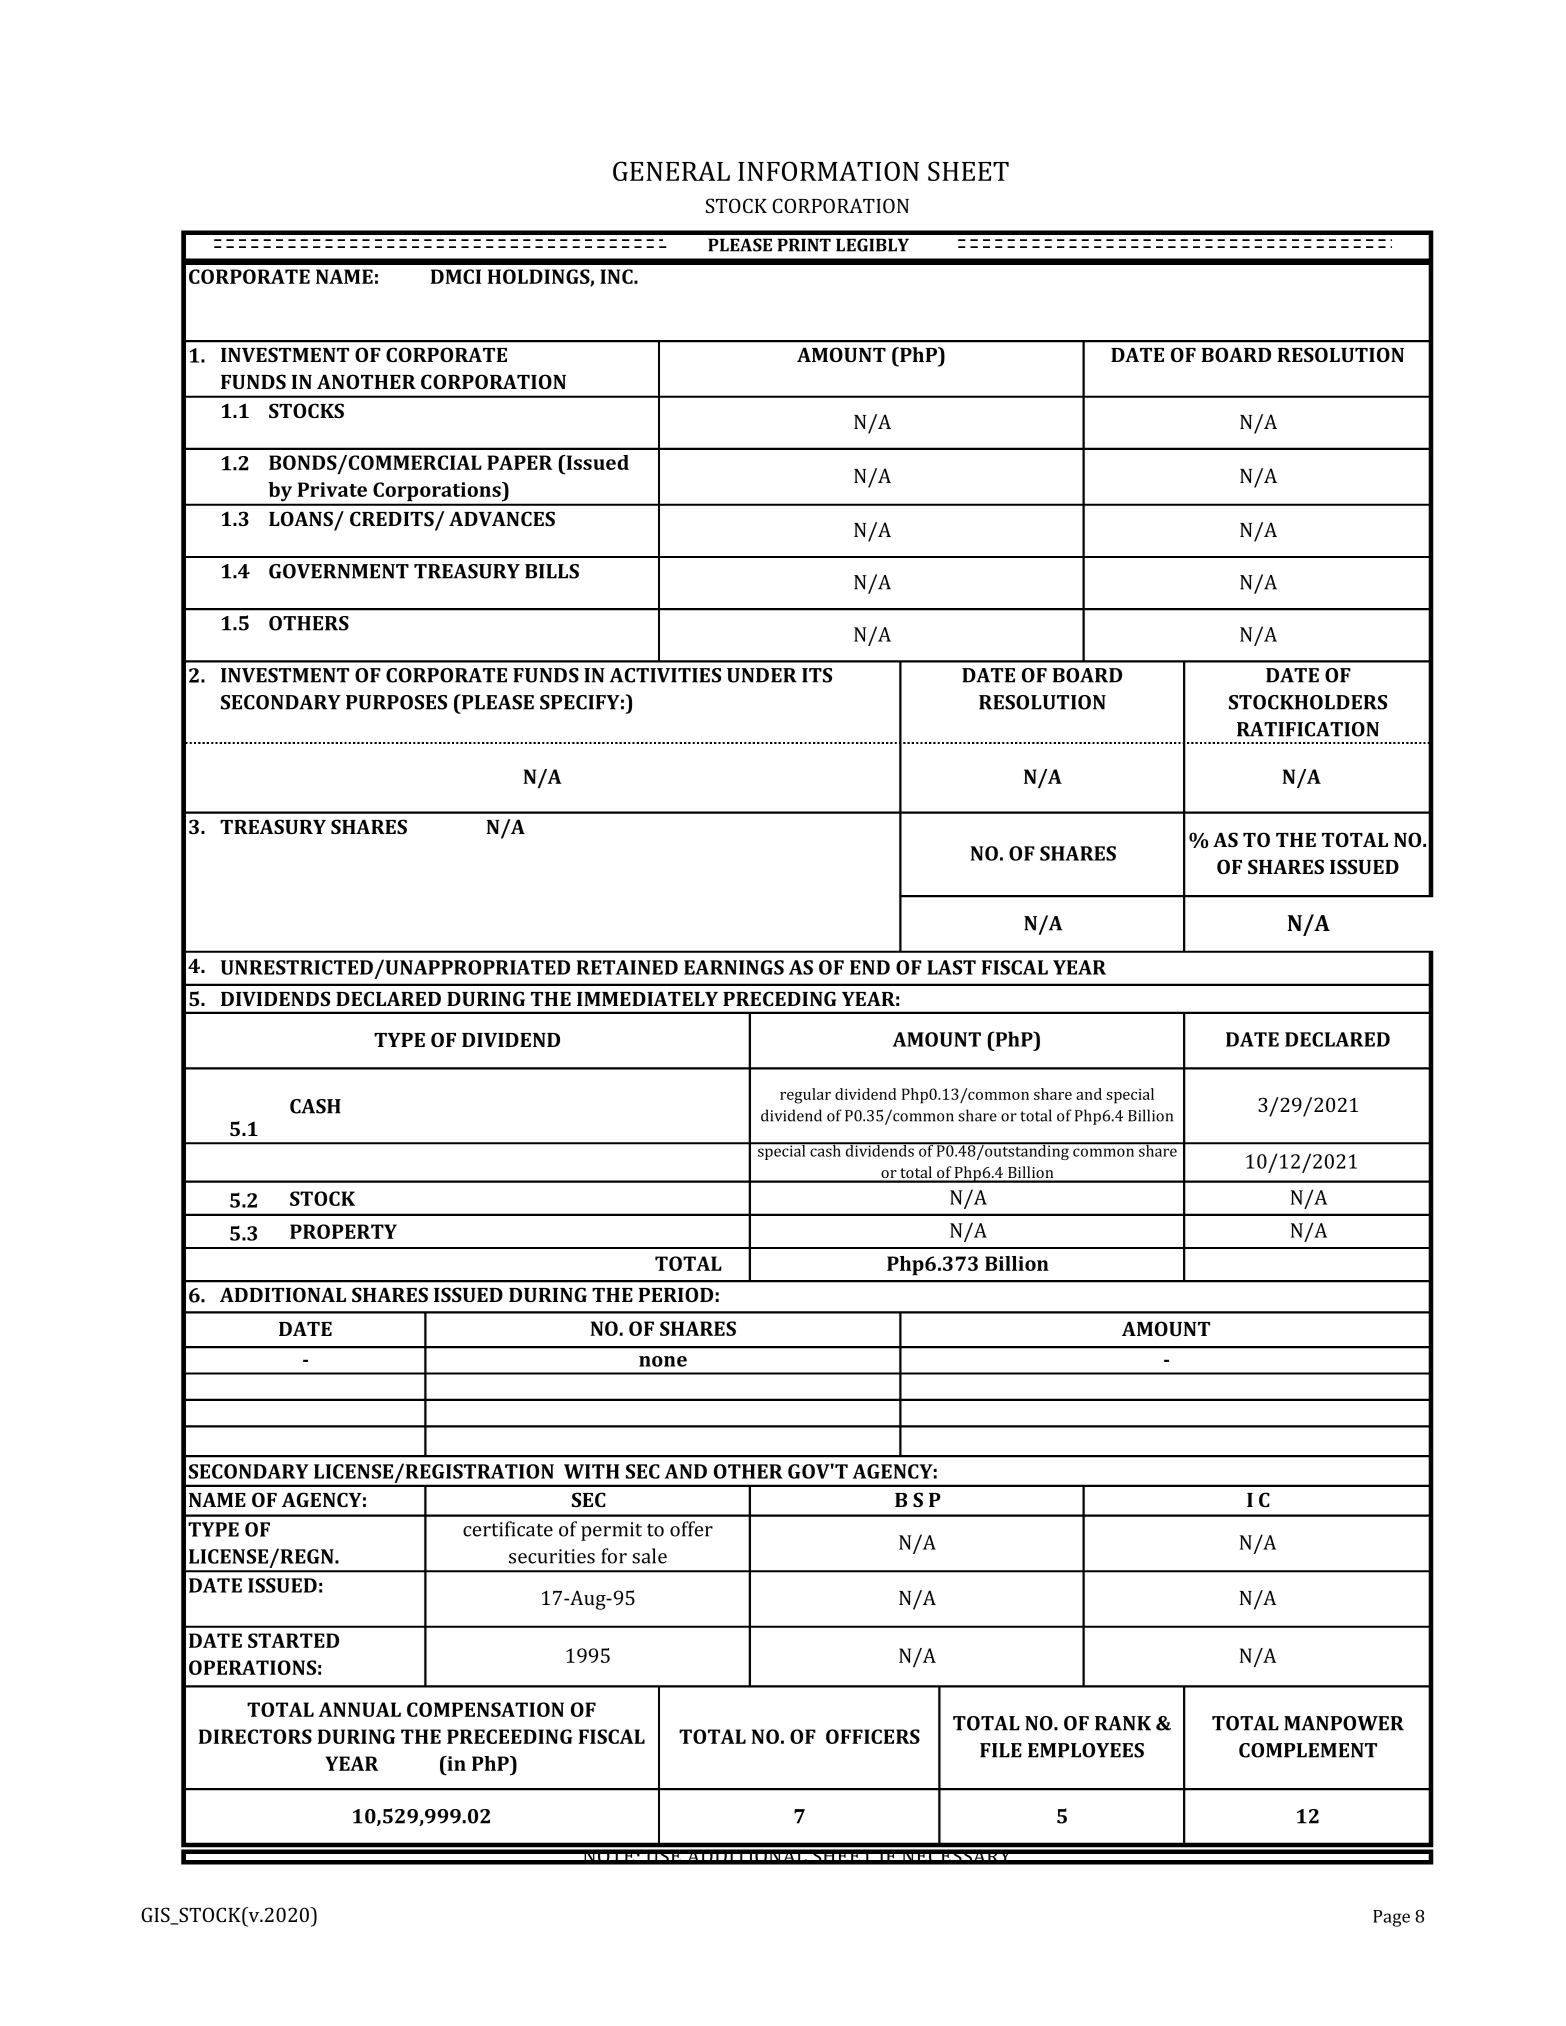 The width and height of the image is (1566, 2026). Describe the element at coordinates (1308, 729) in the image. I see `RATIFICATION` at that location.
